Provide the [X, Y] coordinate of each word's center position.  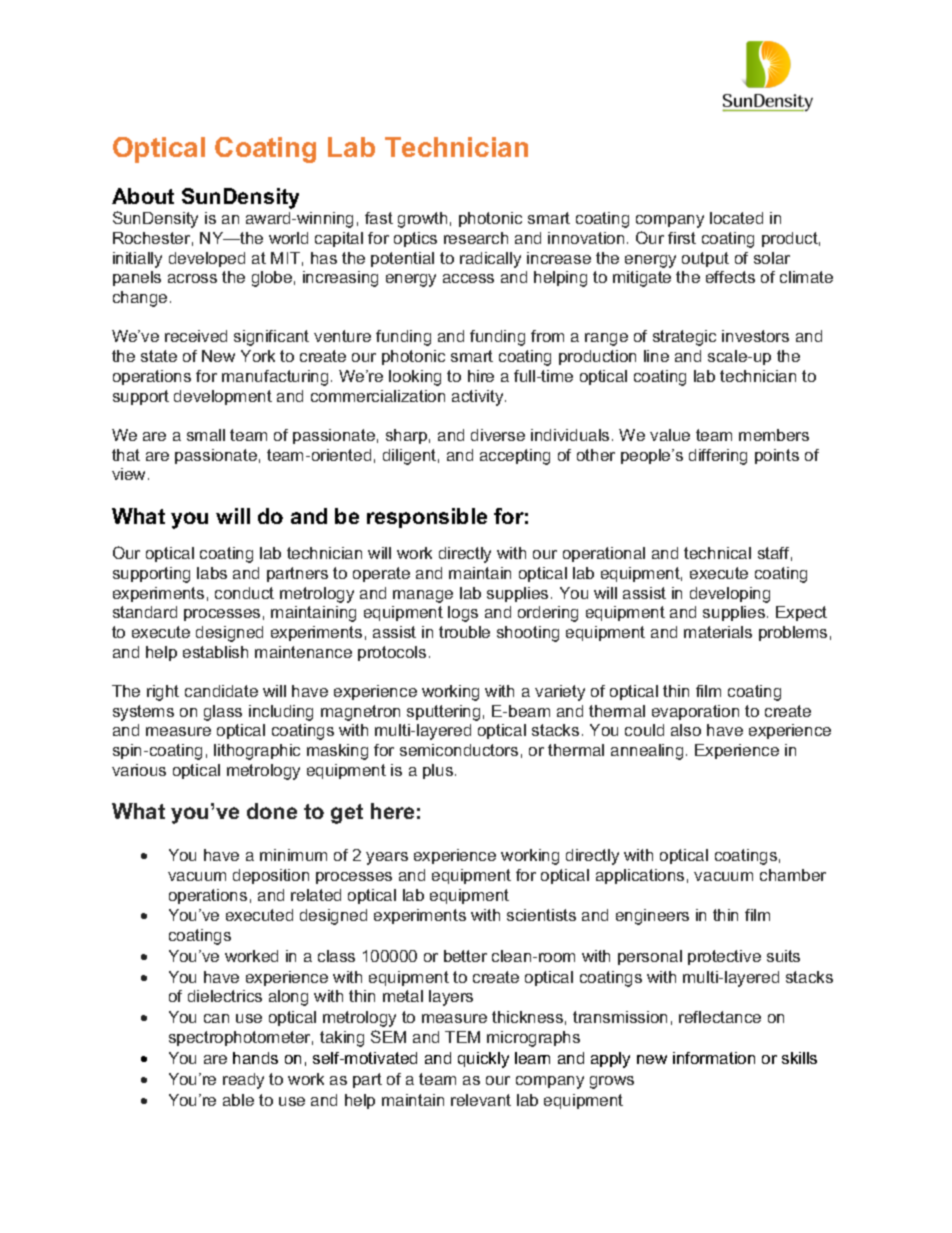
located [736, 218]
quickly [483, 1060]
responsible [427, 518]
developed [207, 259]
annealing [647, 752]
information [714, 1058]
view [130, 474]
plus [438, 771]
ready [243, 1081]
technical [717, 553]
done [272, 811]
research [476, 238]
